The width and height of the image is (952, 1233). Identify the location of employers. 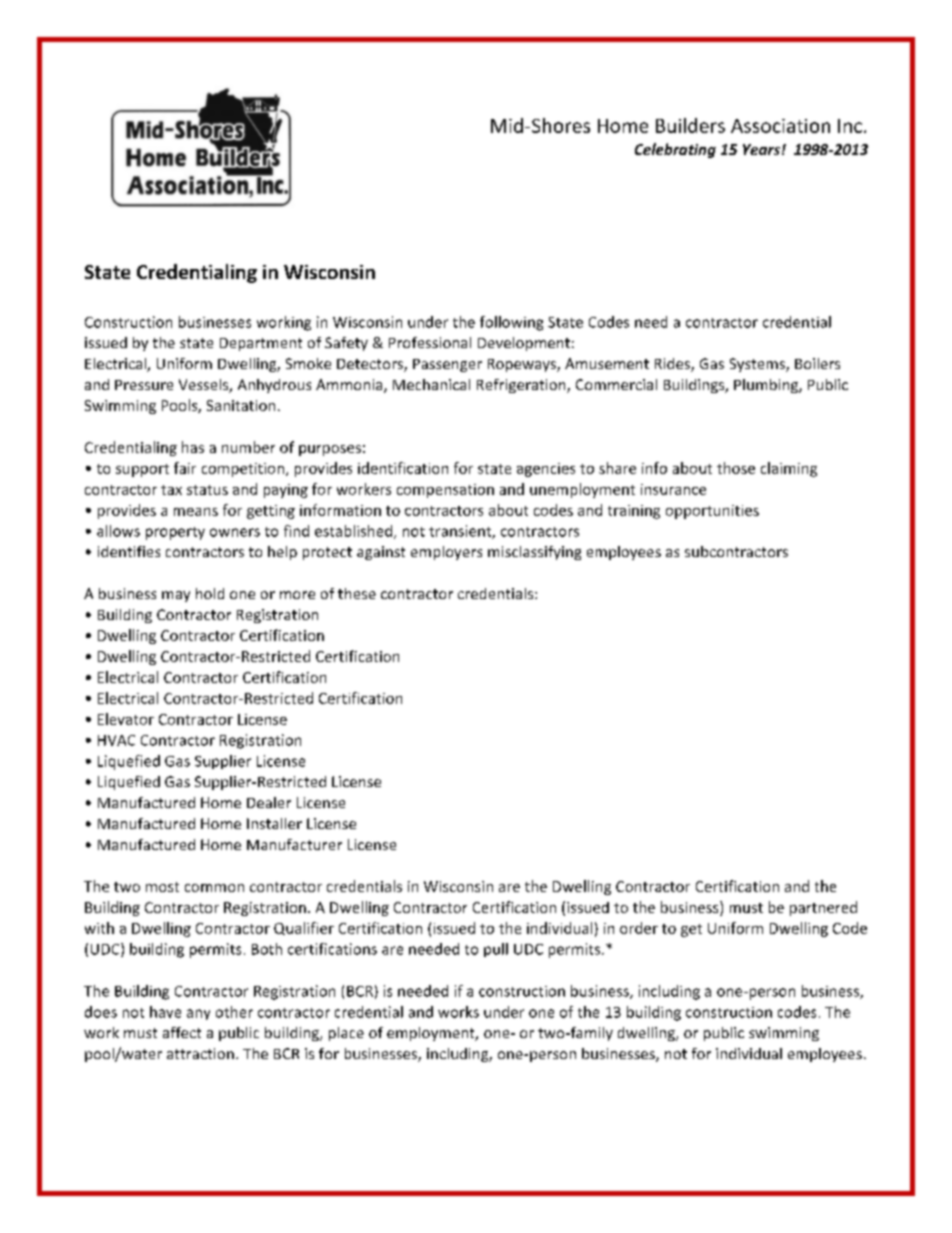
(446, 553).
